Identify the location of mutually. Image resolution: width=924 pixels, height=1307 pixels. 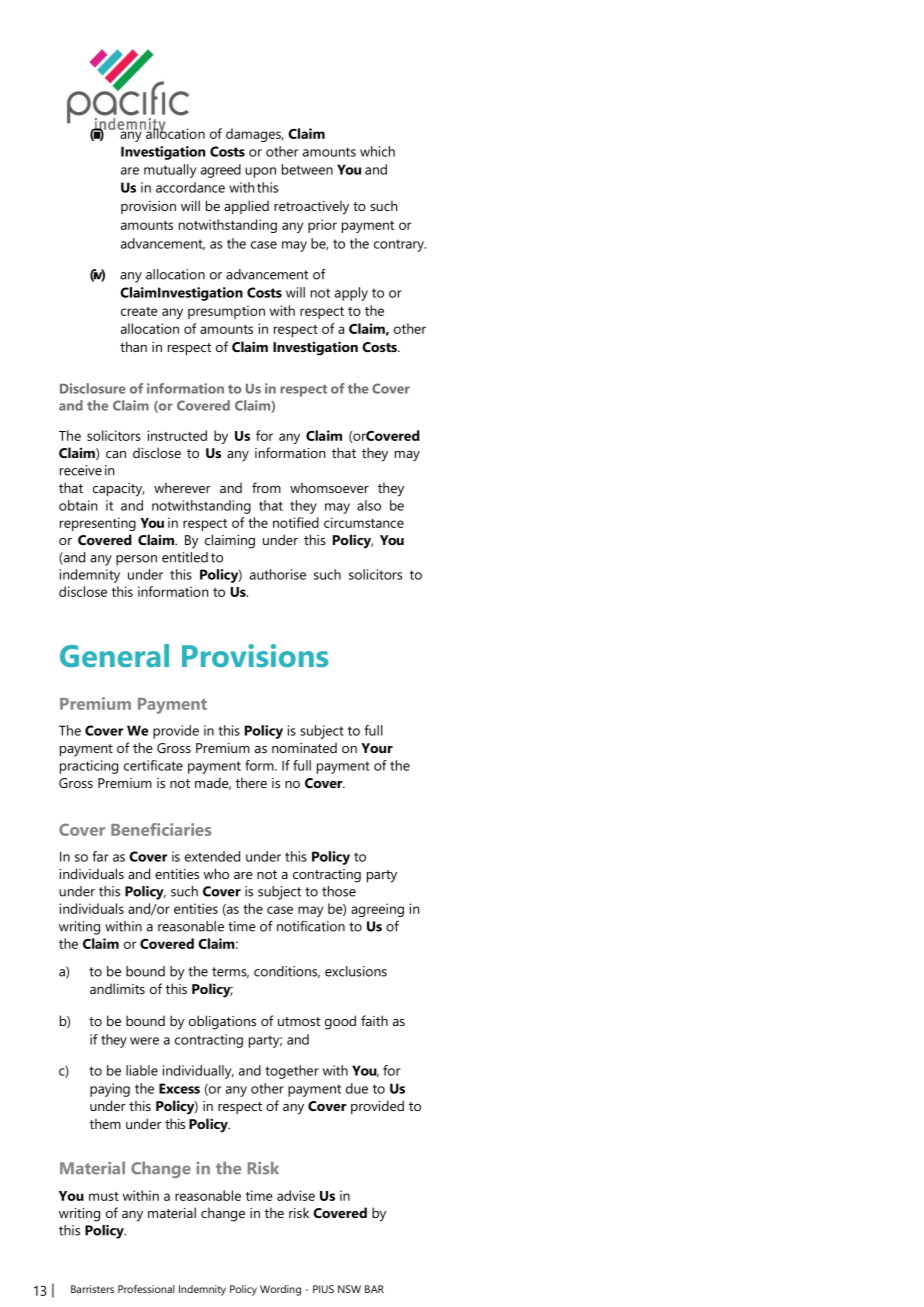
(170, 171).
